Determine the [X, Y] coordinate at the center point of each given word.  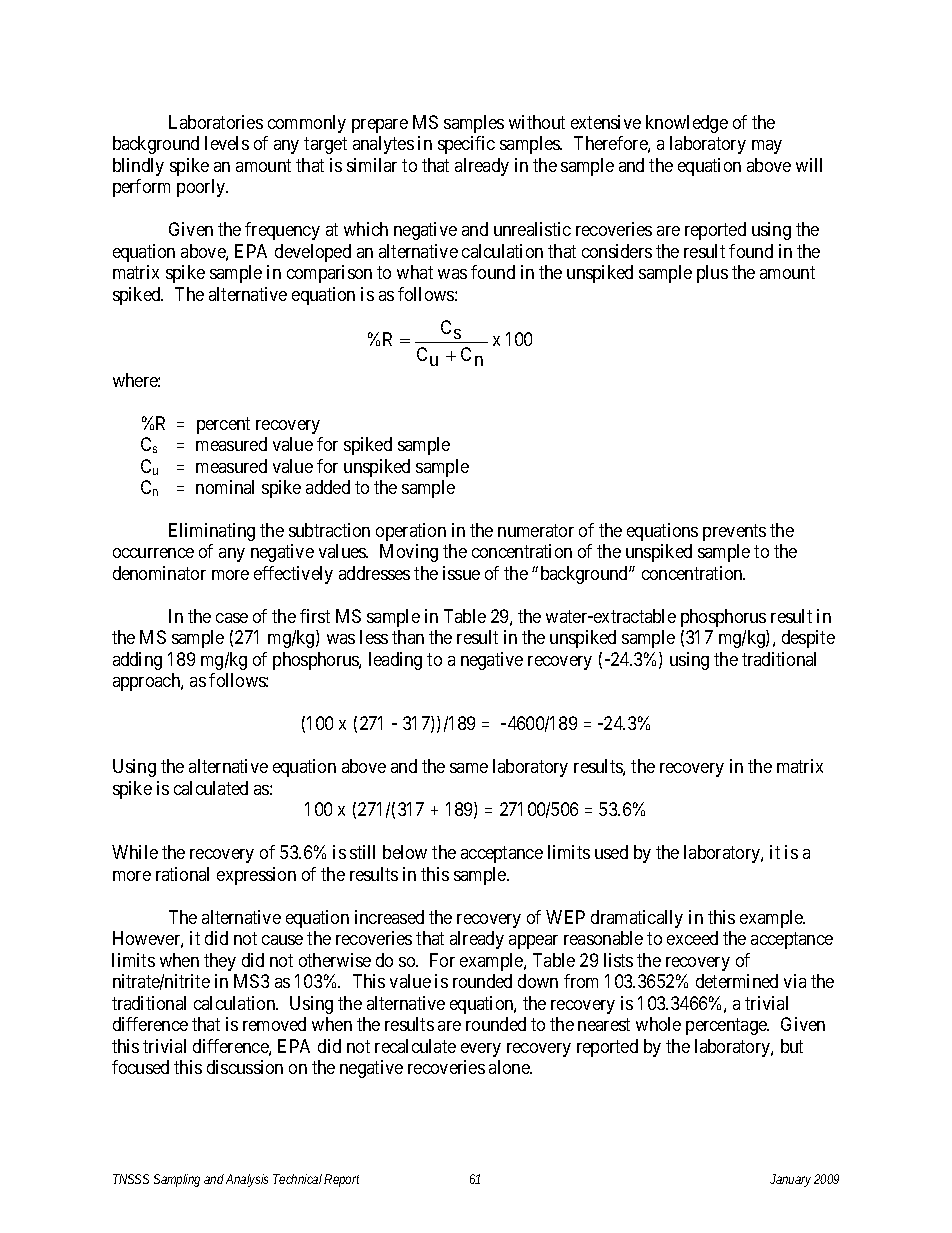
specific [466, 145]
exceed [692, 938]
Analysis [247, 1180]
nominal [225, 487]
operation [411, 532]
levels [227, 143]
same [469, 768]
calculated [211, 788]
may [767, 147]
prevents [734, 532]
